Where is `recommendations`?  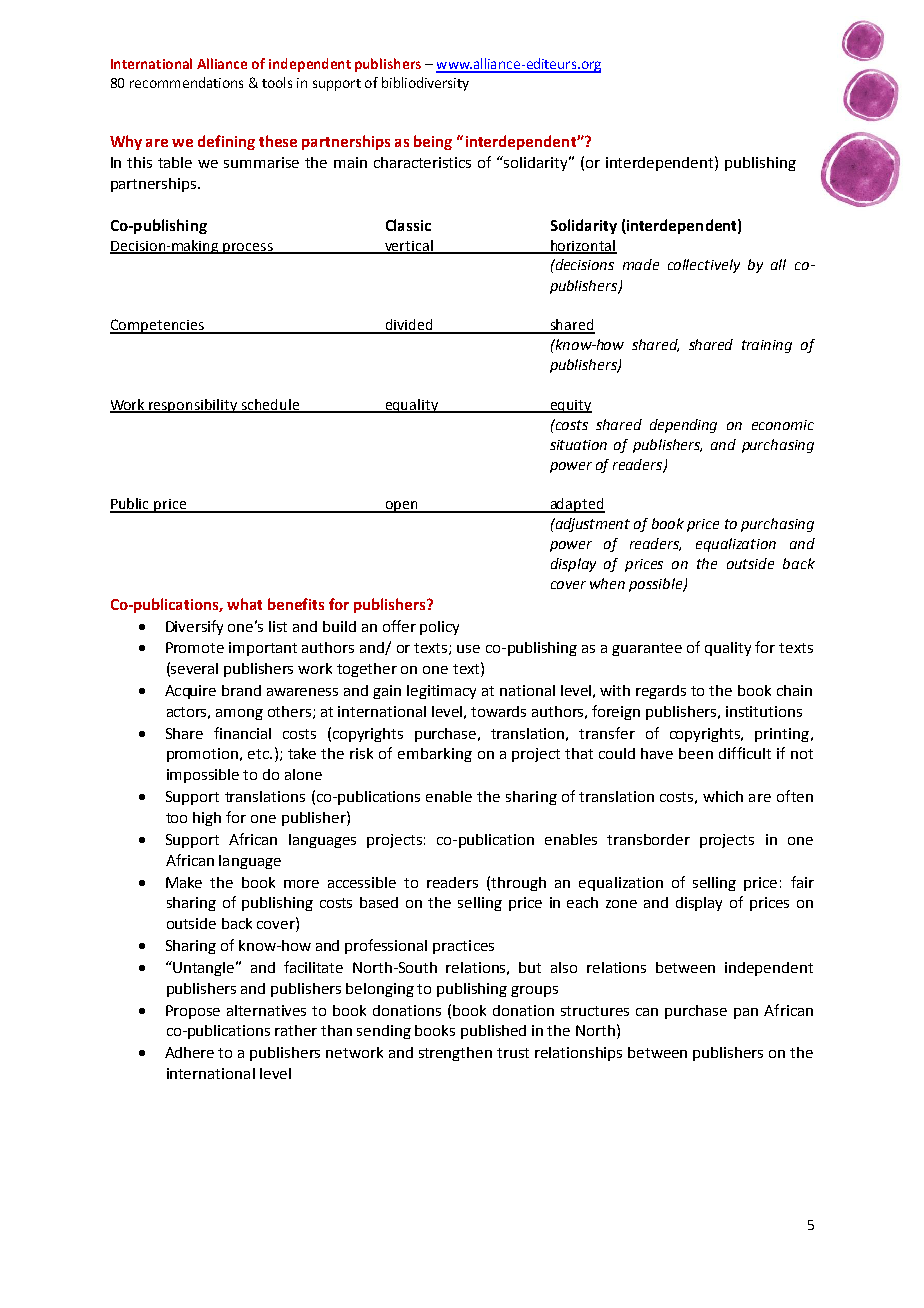 recommendations is located at coordinates (186, 82).
